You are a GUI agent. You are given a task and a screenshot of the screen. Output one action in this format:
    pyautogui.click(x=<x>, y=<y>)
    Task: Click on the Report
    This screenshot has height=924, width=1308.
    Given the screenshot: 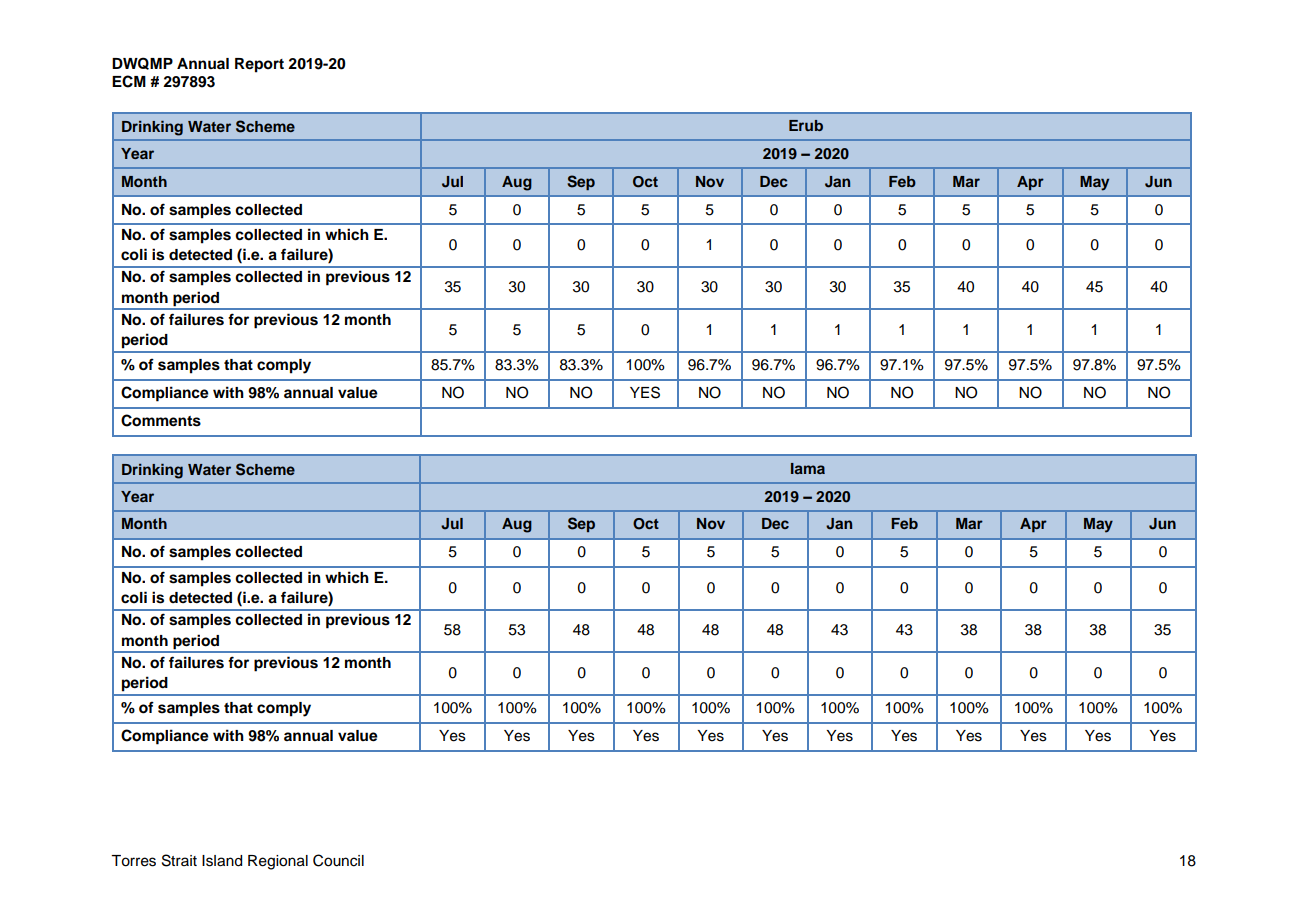 What is the action you would take?
    pyautogui.click(x=259, y=65)
